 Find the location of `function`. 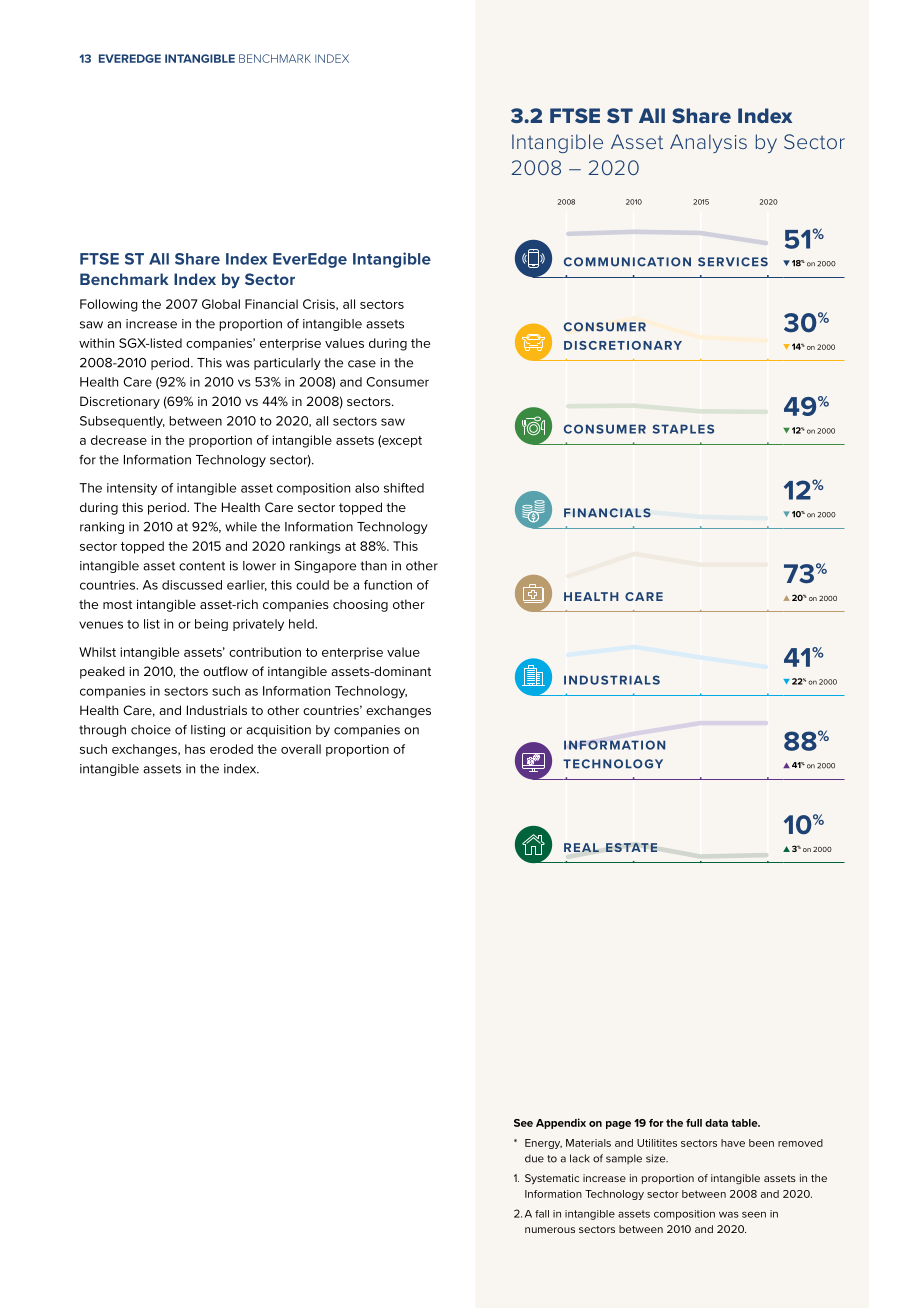

function is located at coordinates (388, 585).
